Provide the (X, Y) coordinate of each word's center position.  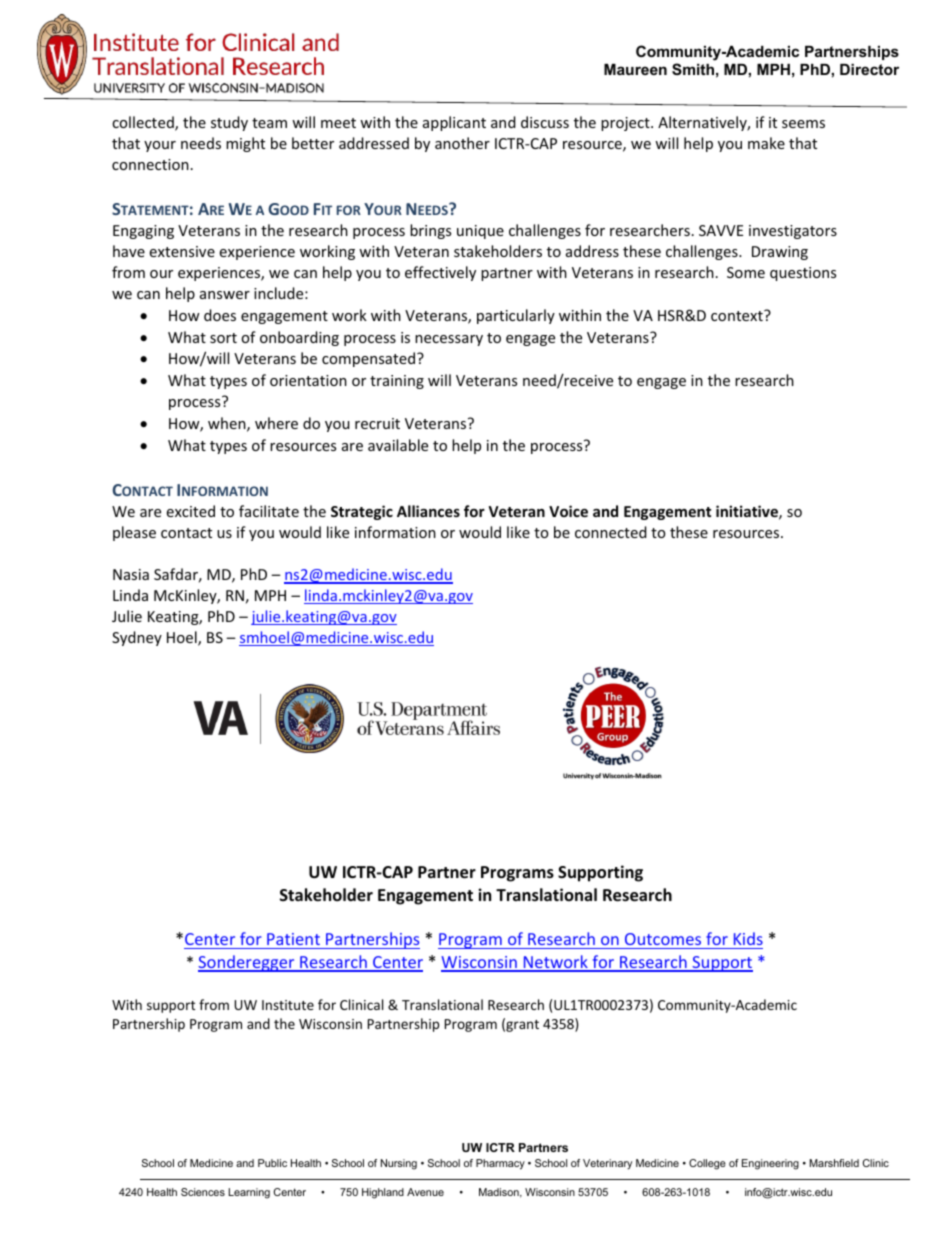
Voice (568, 511)
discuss (545, 122)
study (229, 123)
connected (611, 532)
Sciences (203, 1192)
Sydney (137, 638)
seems (803, 124)
